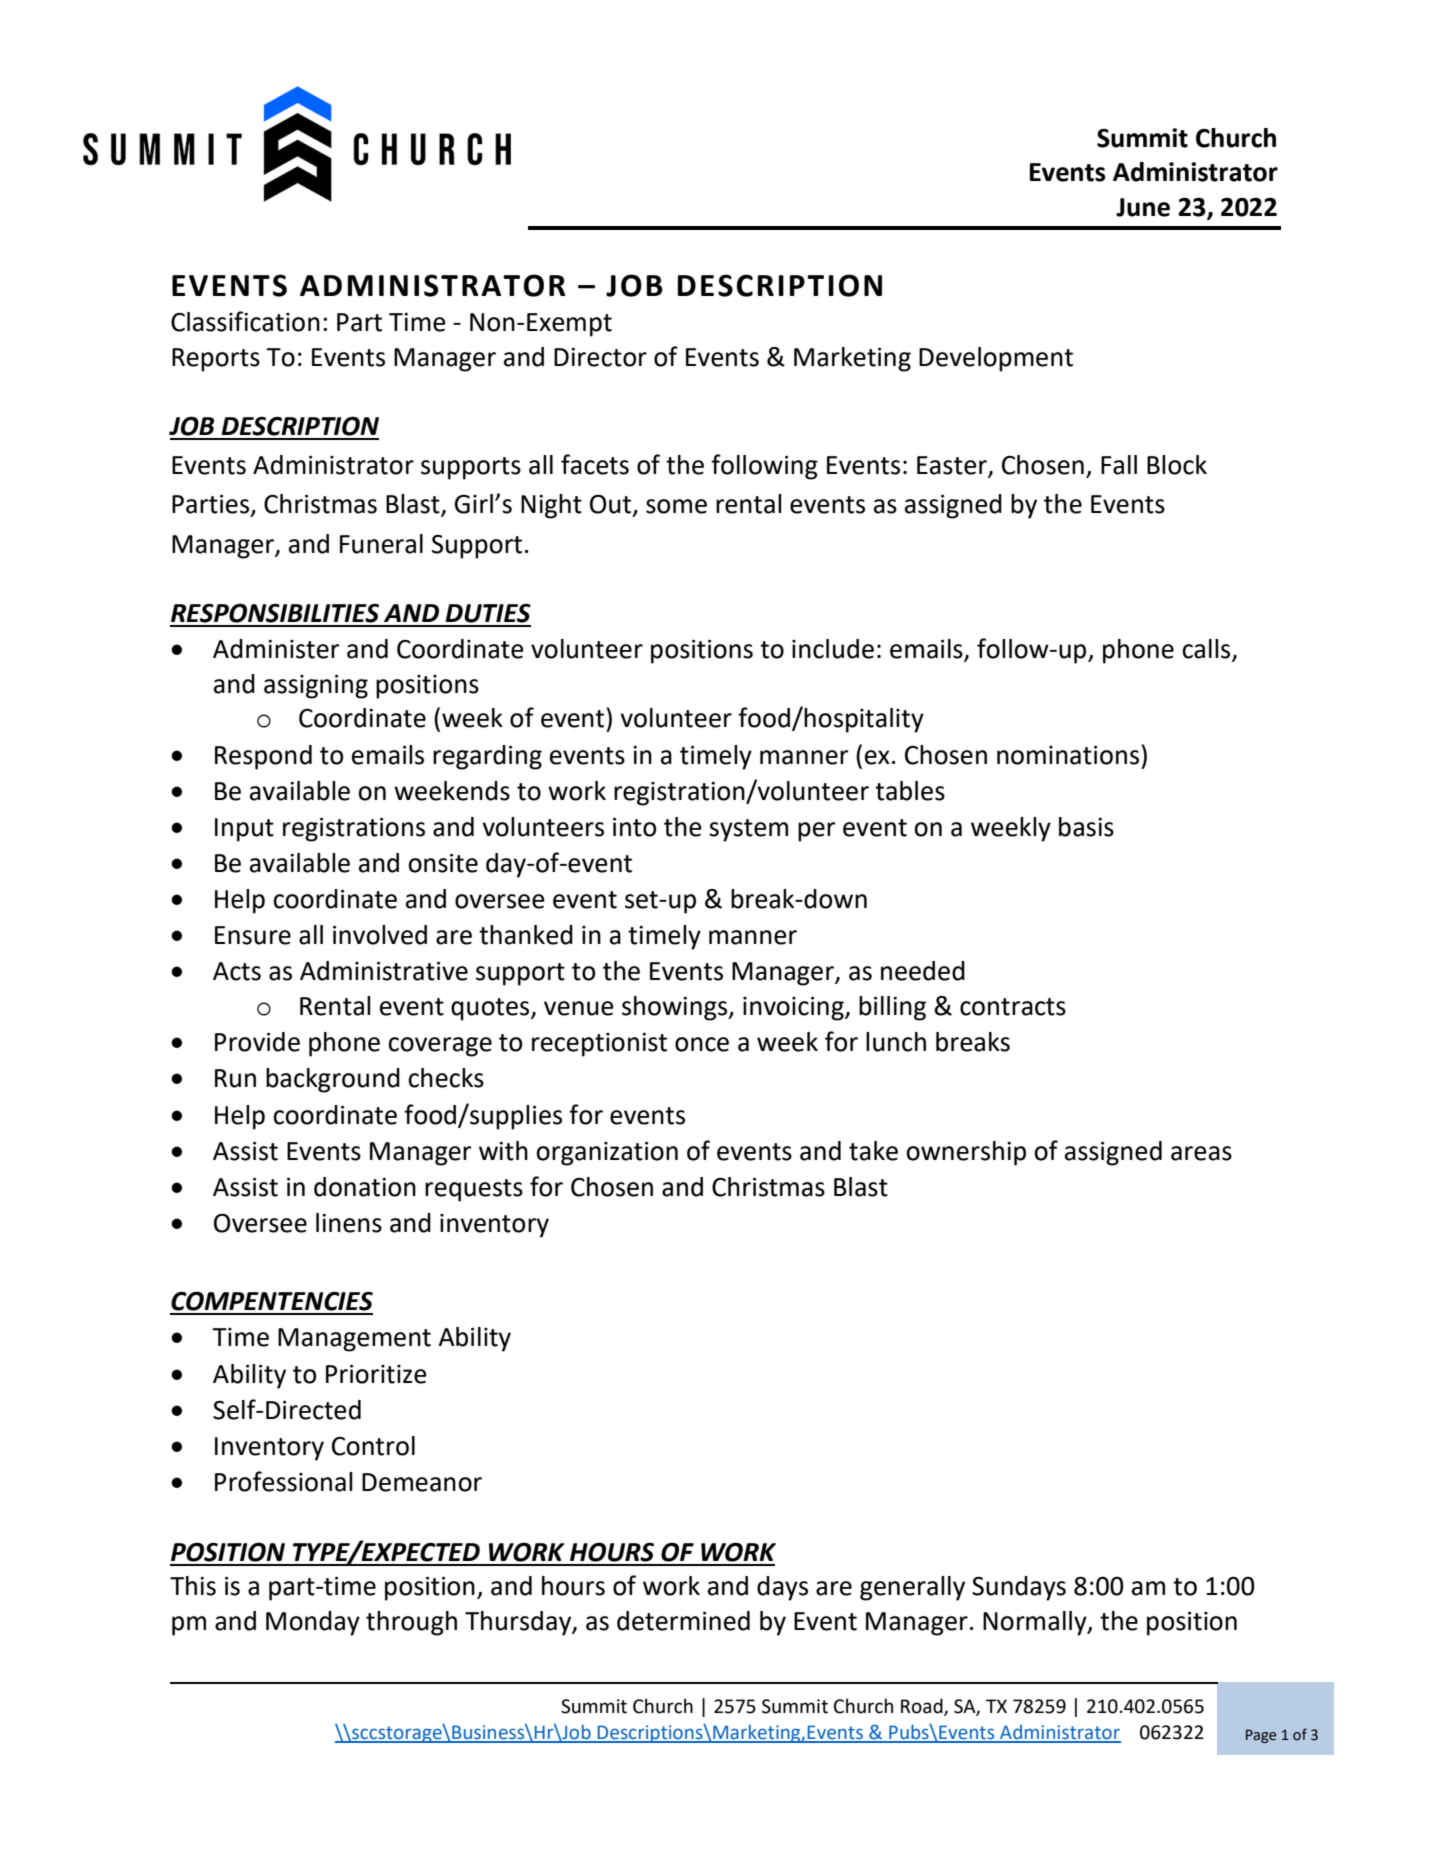  Describe the element at coordinates (833, 649) in the page. I see `include` at that location.
